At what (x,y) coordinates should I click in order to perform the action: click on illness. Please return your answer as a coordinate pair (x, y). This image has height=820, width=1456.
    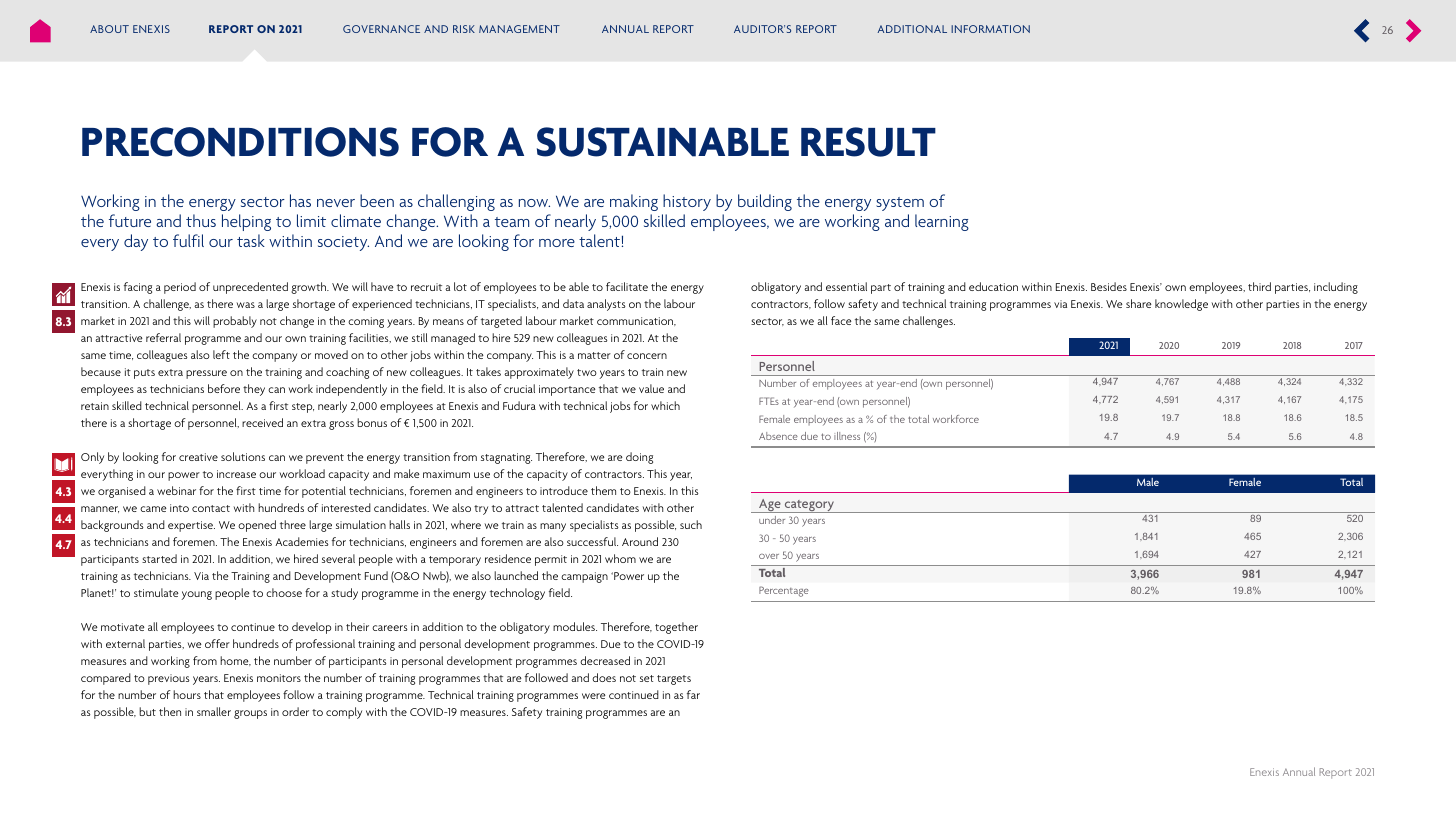
    Looking at the image, I should click on (847, 436).
